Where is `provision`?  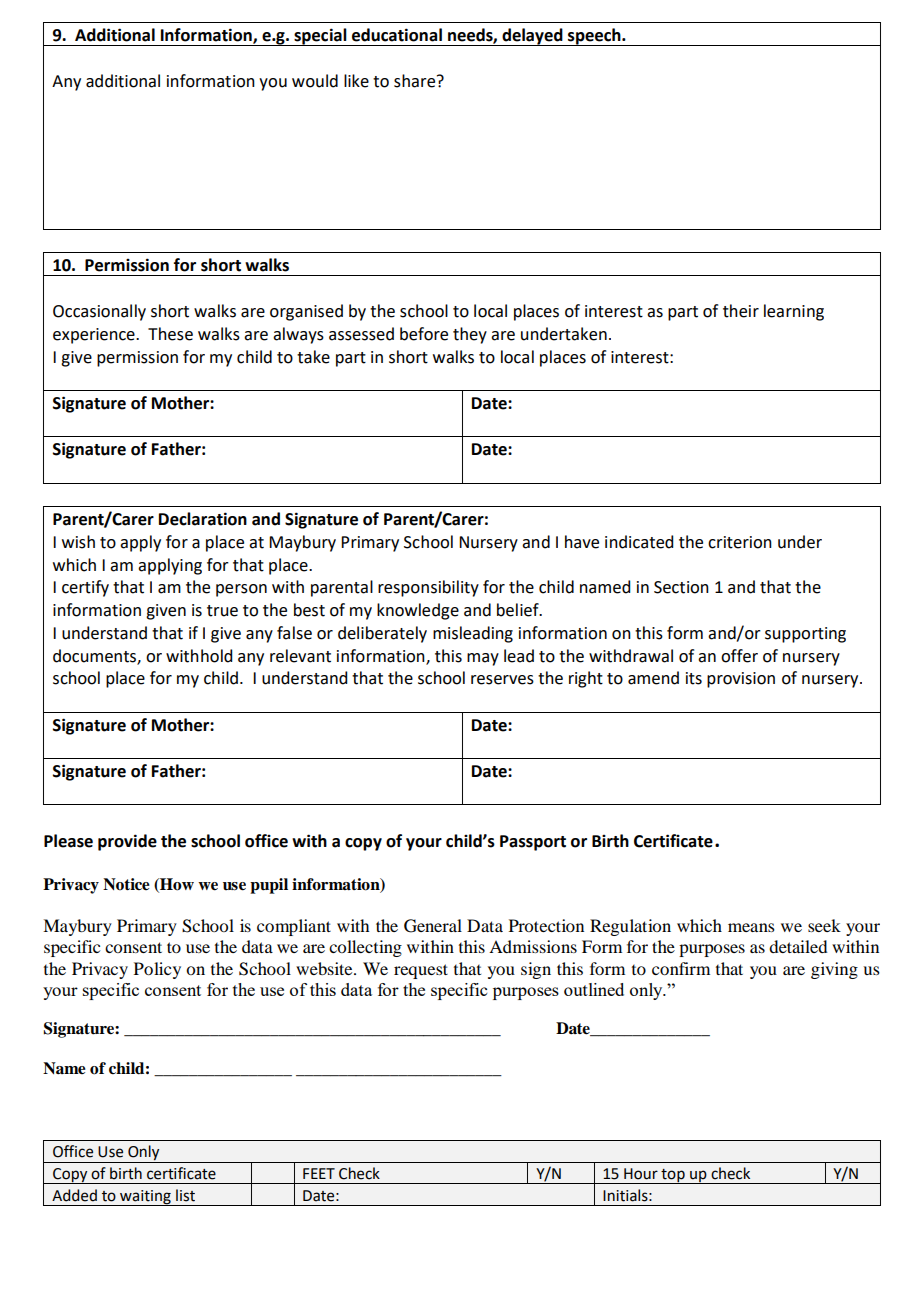
provision is located at coordinates (741, 680).
